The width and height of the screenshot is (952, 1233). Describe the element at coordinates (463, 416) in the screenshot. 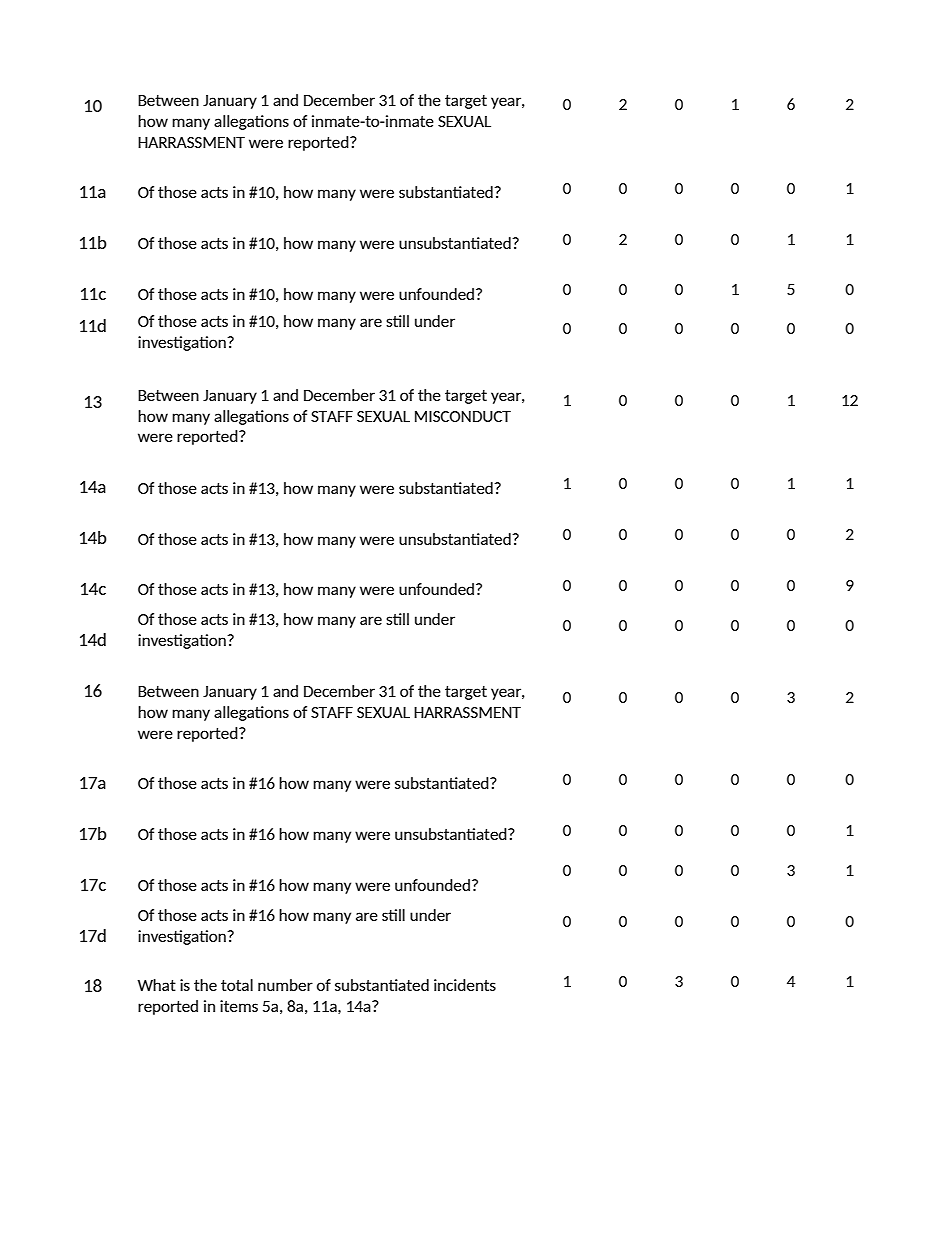

I see `MISCONDUCT` at that location.
